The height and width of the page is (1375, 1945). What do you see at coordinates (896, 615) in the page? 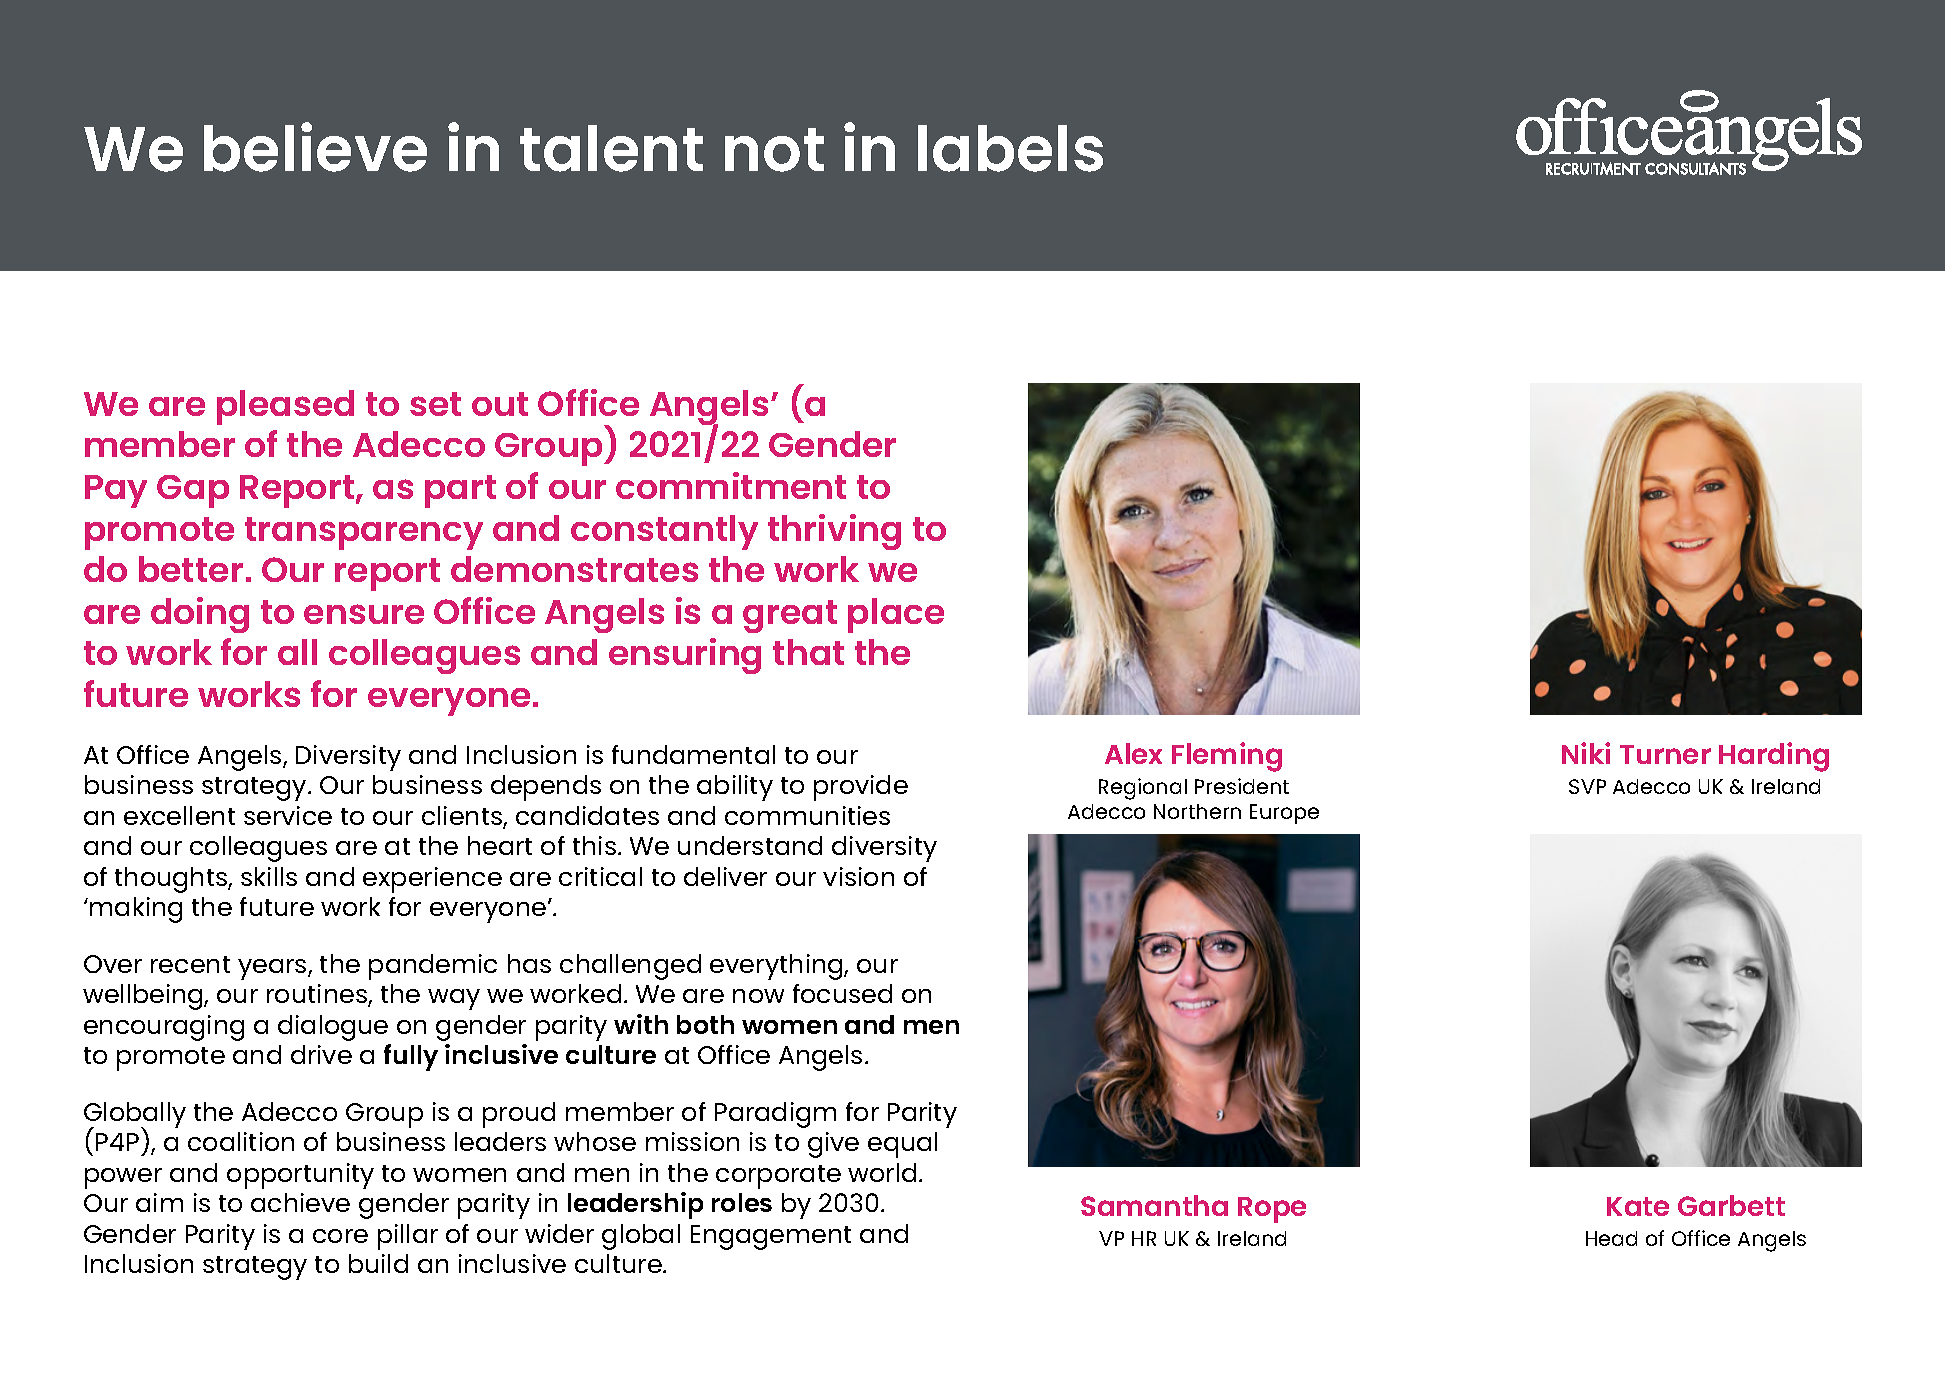
I see `place` at bounding box center [896, 615].
